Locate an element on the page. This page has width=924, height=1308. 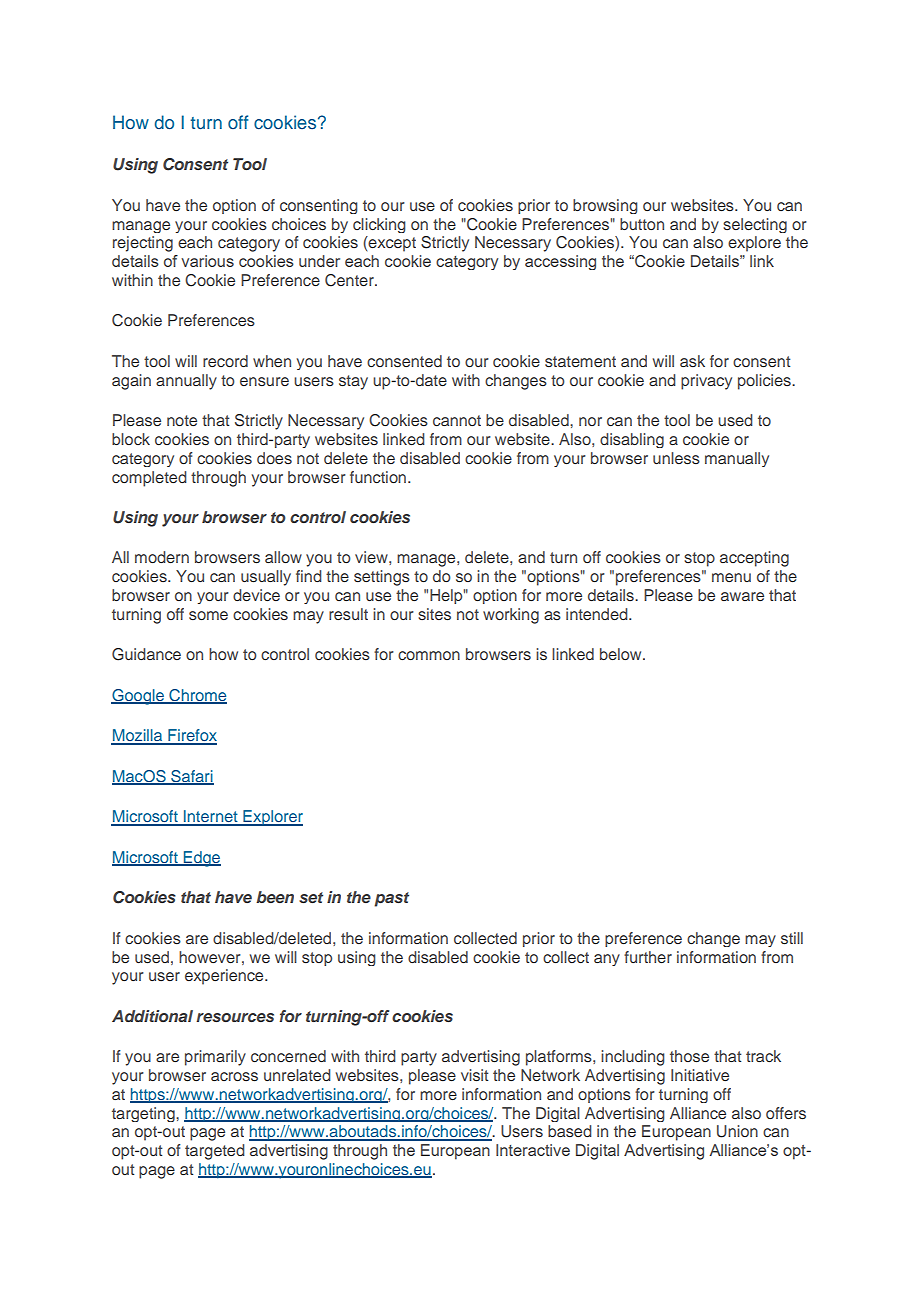
common is located at coordinates (429, 655).
